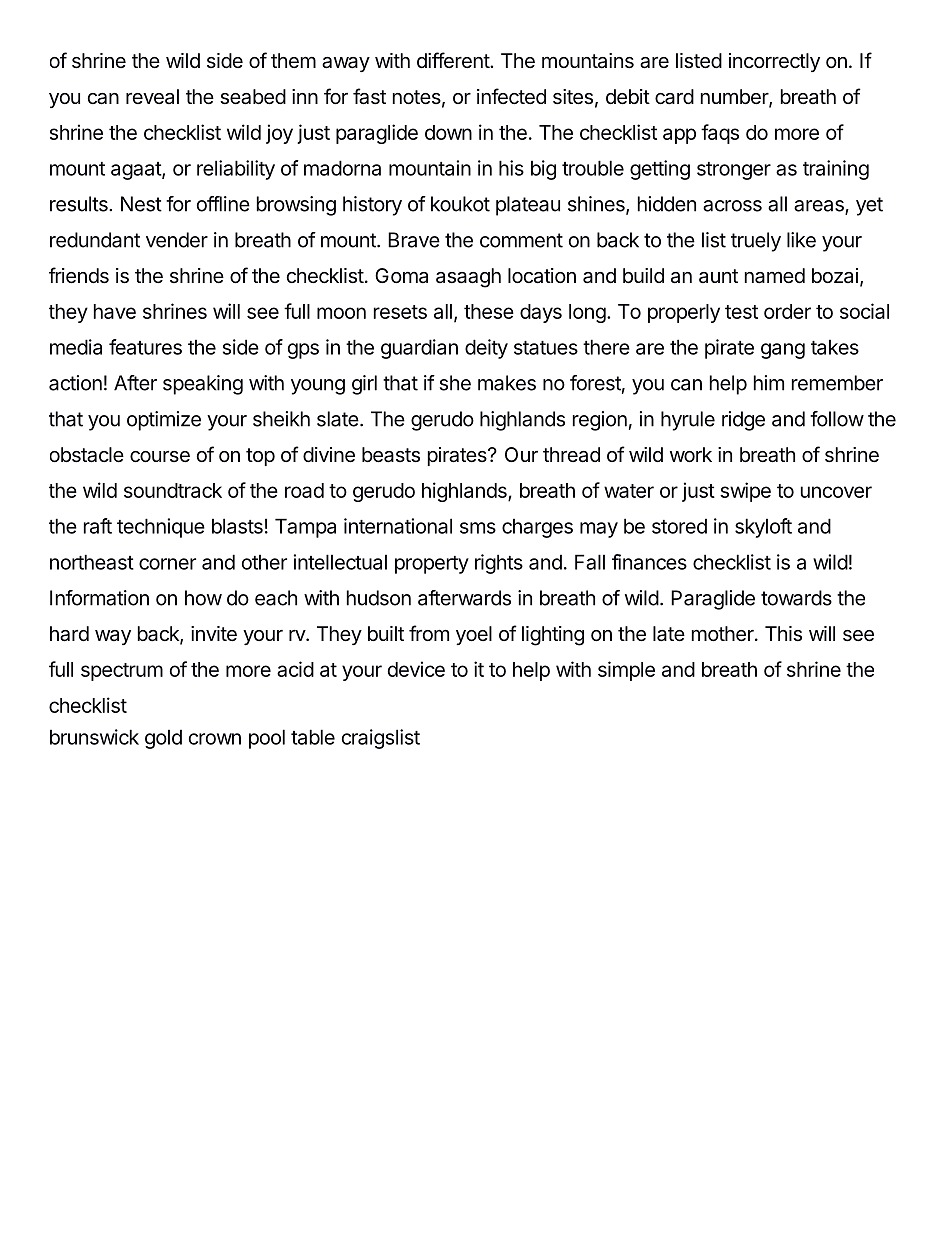  What do you see at coordinates (152, 96) in the screenshot?
I see `reveal` at bounding box center [152, 96].
